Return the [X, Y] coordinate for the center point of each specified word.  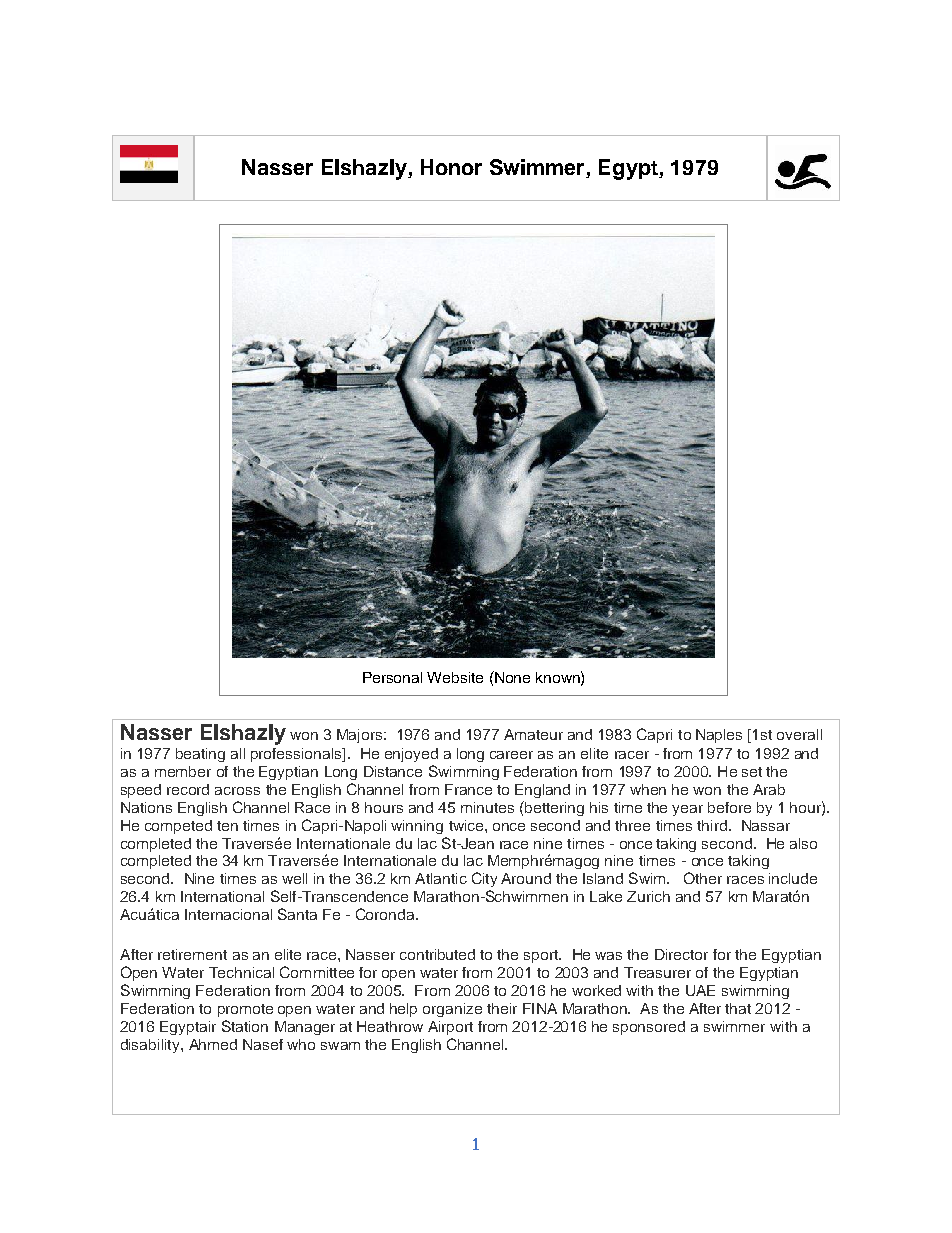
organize [452, 1010]
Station [245, 1026]
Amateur [533, 734]
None [511, 677]
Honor [451, 167]
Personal [392, 677]
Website [455, 677]
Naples [719, 736]
